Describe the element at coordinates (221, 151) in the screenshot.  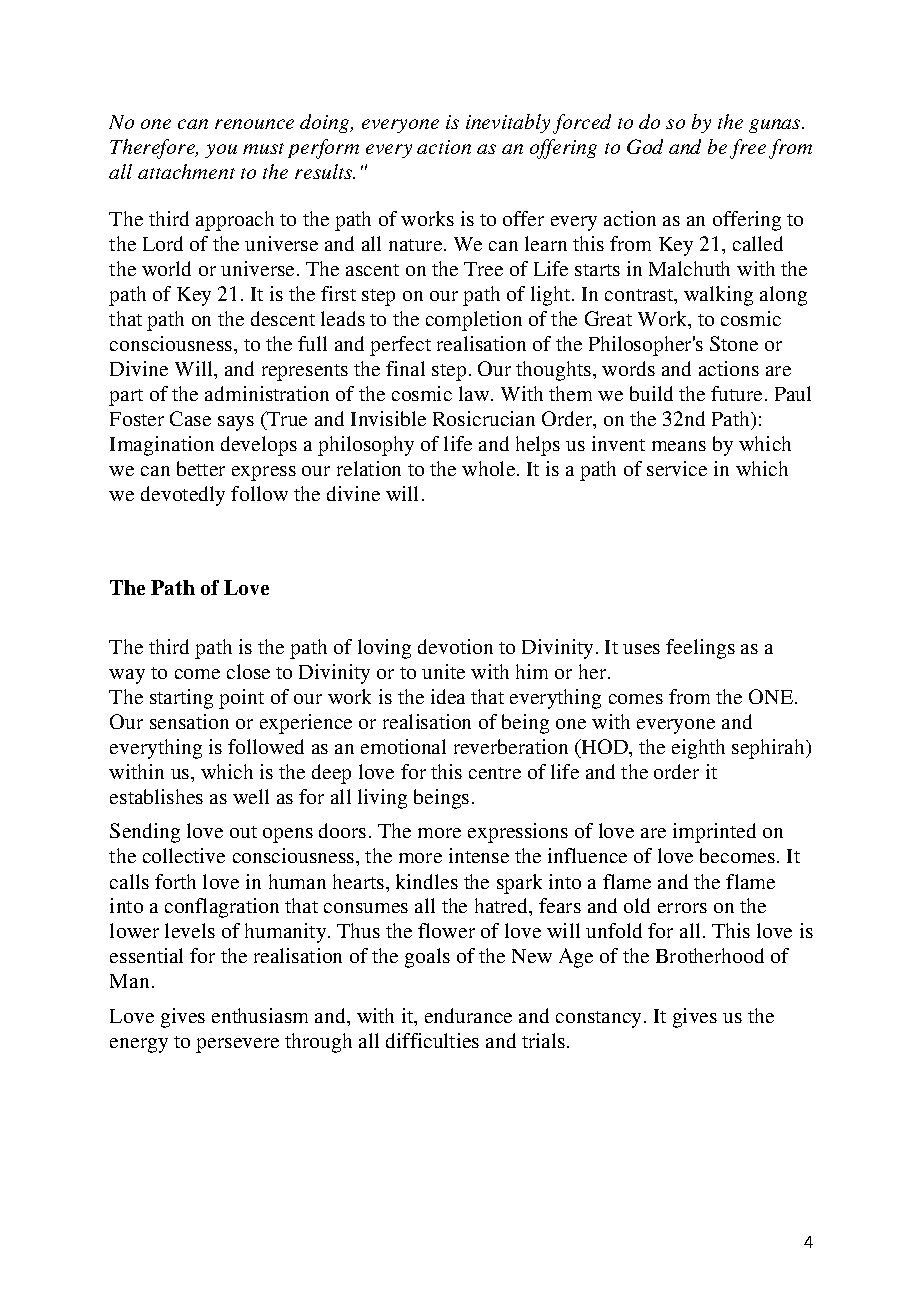
I see `you` at that location.
